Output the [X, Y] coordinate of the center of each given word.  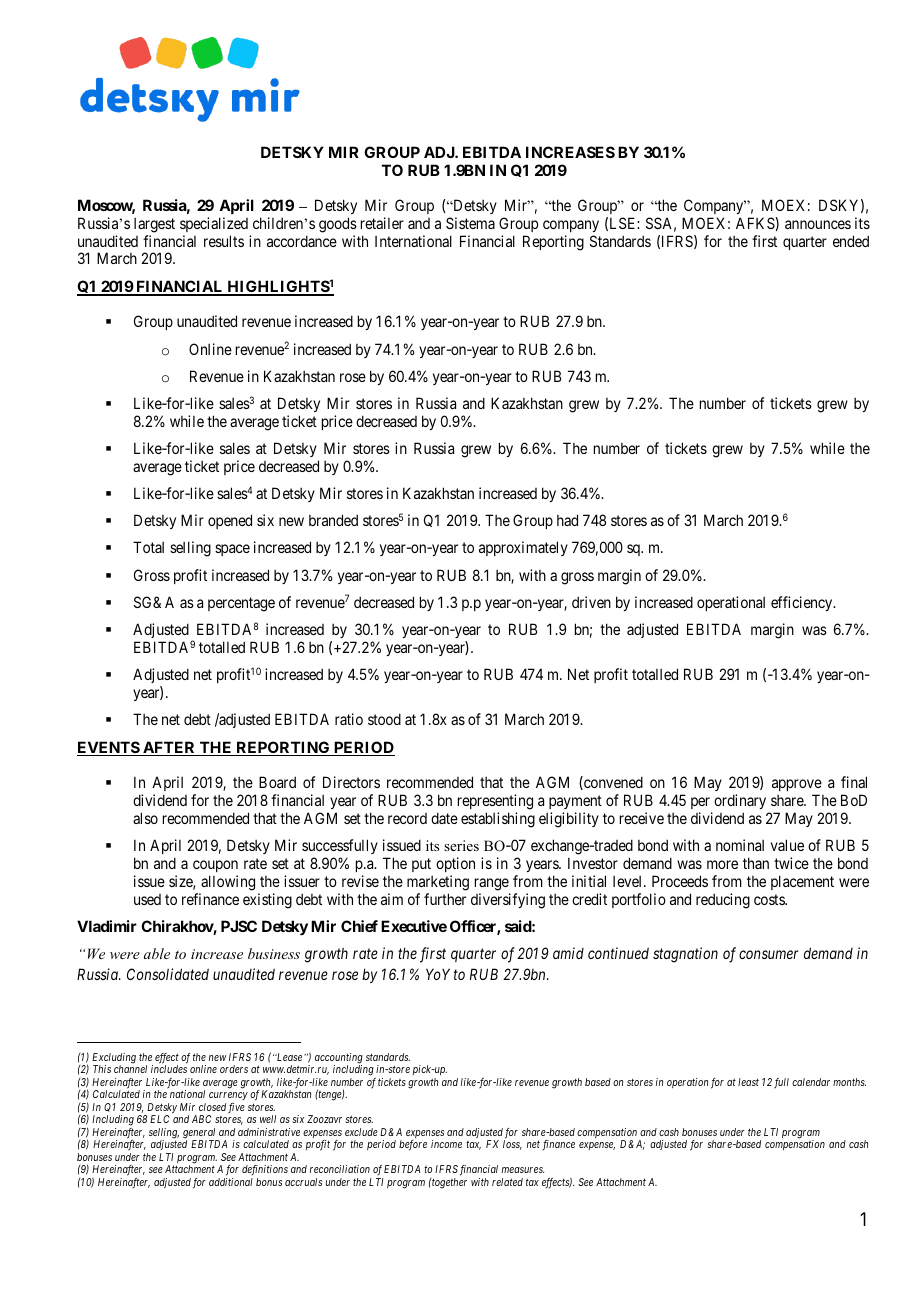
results [224, 241]
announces [818, 224]
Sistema [470, 223]
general [200, 1134]
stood [384, 719]
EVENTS [109, 748]
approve [797, 787]
